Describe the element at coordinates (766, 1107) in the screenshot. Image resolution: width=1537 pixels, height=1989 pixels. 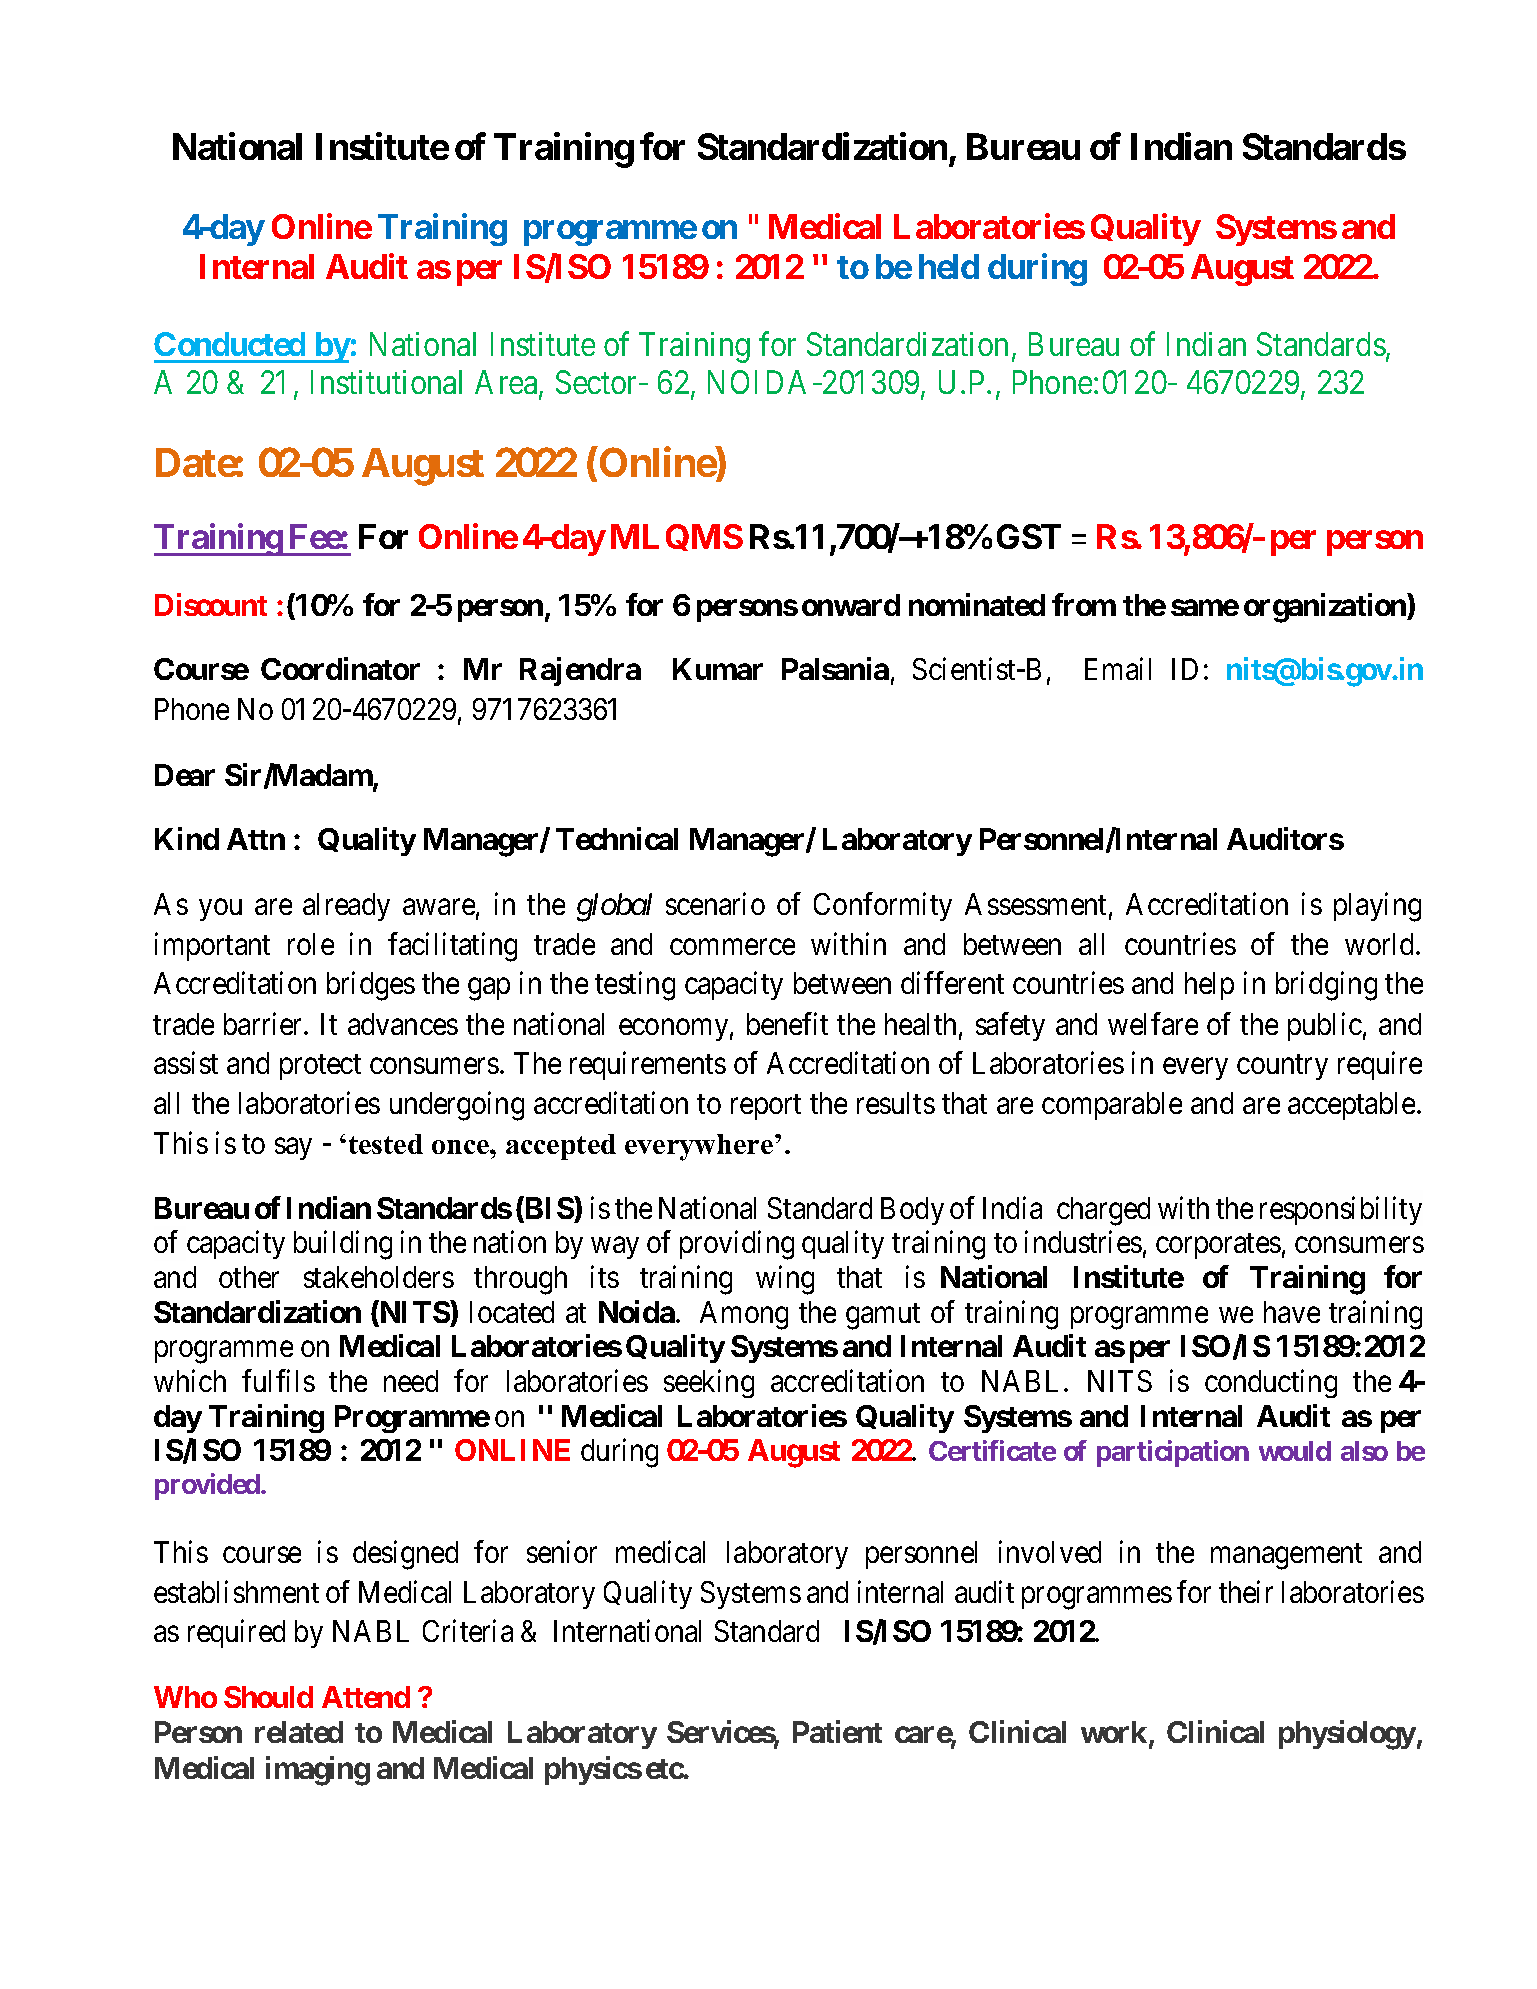
I see `report` at that location.
